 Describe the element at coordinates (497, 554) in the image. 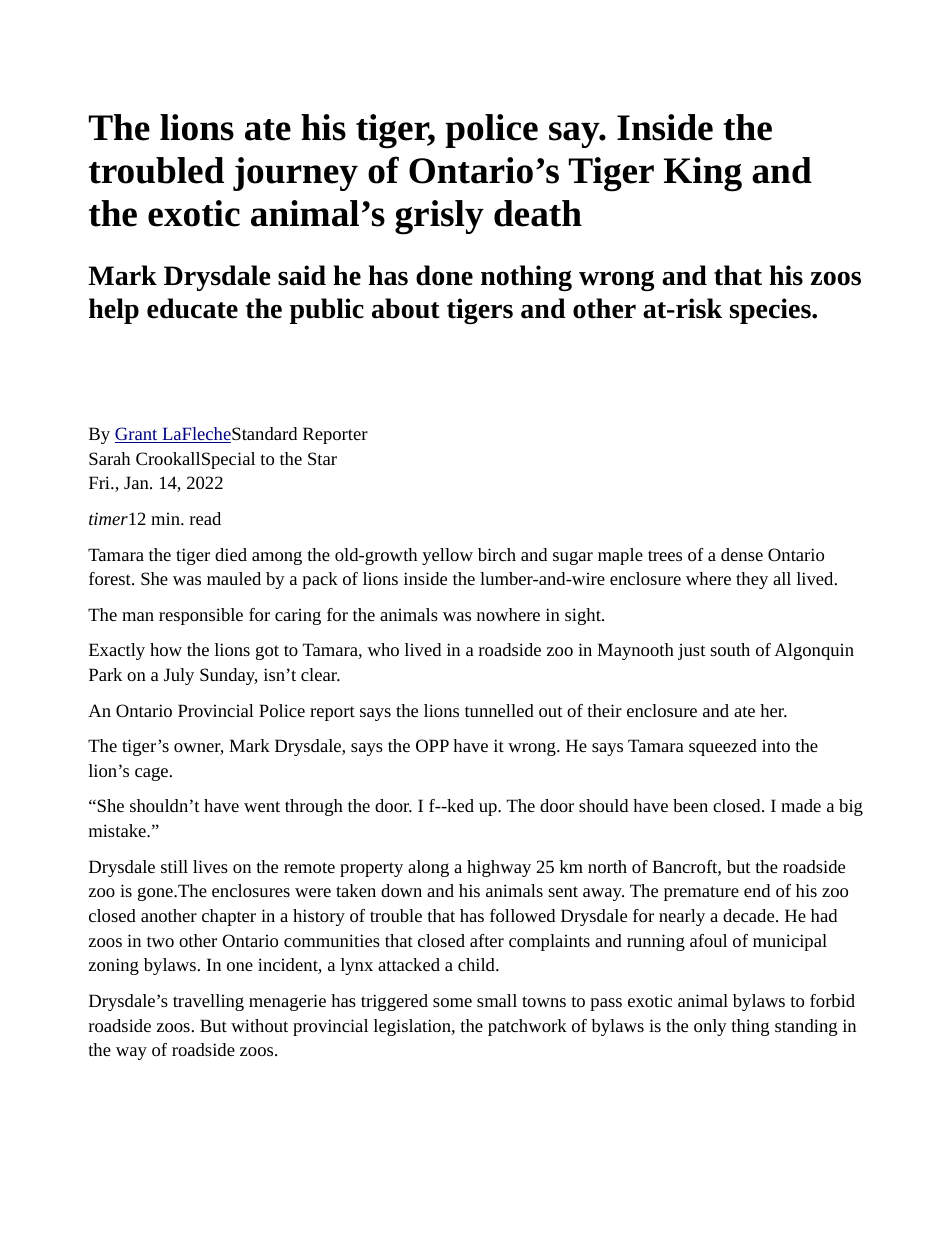

I see `birch` at that location.
